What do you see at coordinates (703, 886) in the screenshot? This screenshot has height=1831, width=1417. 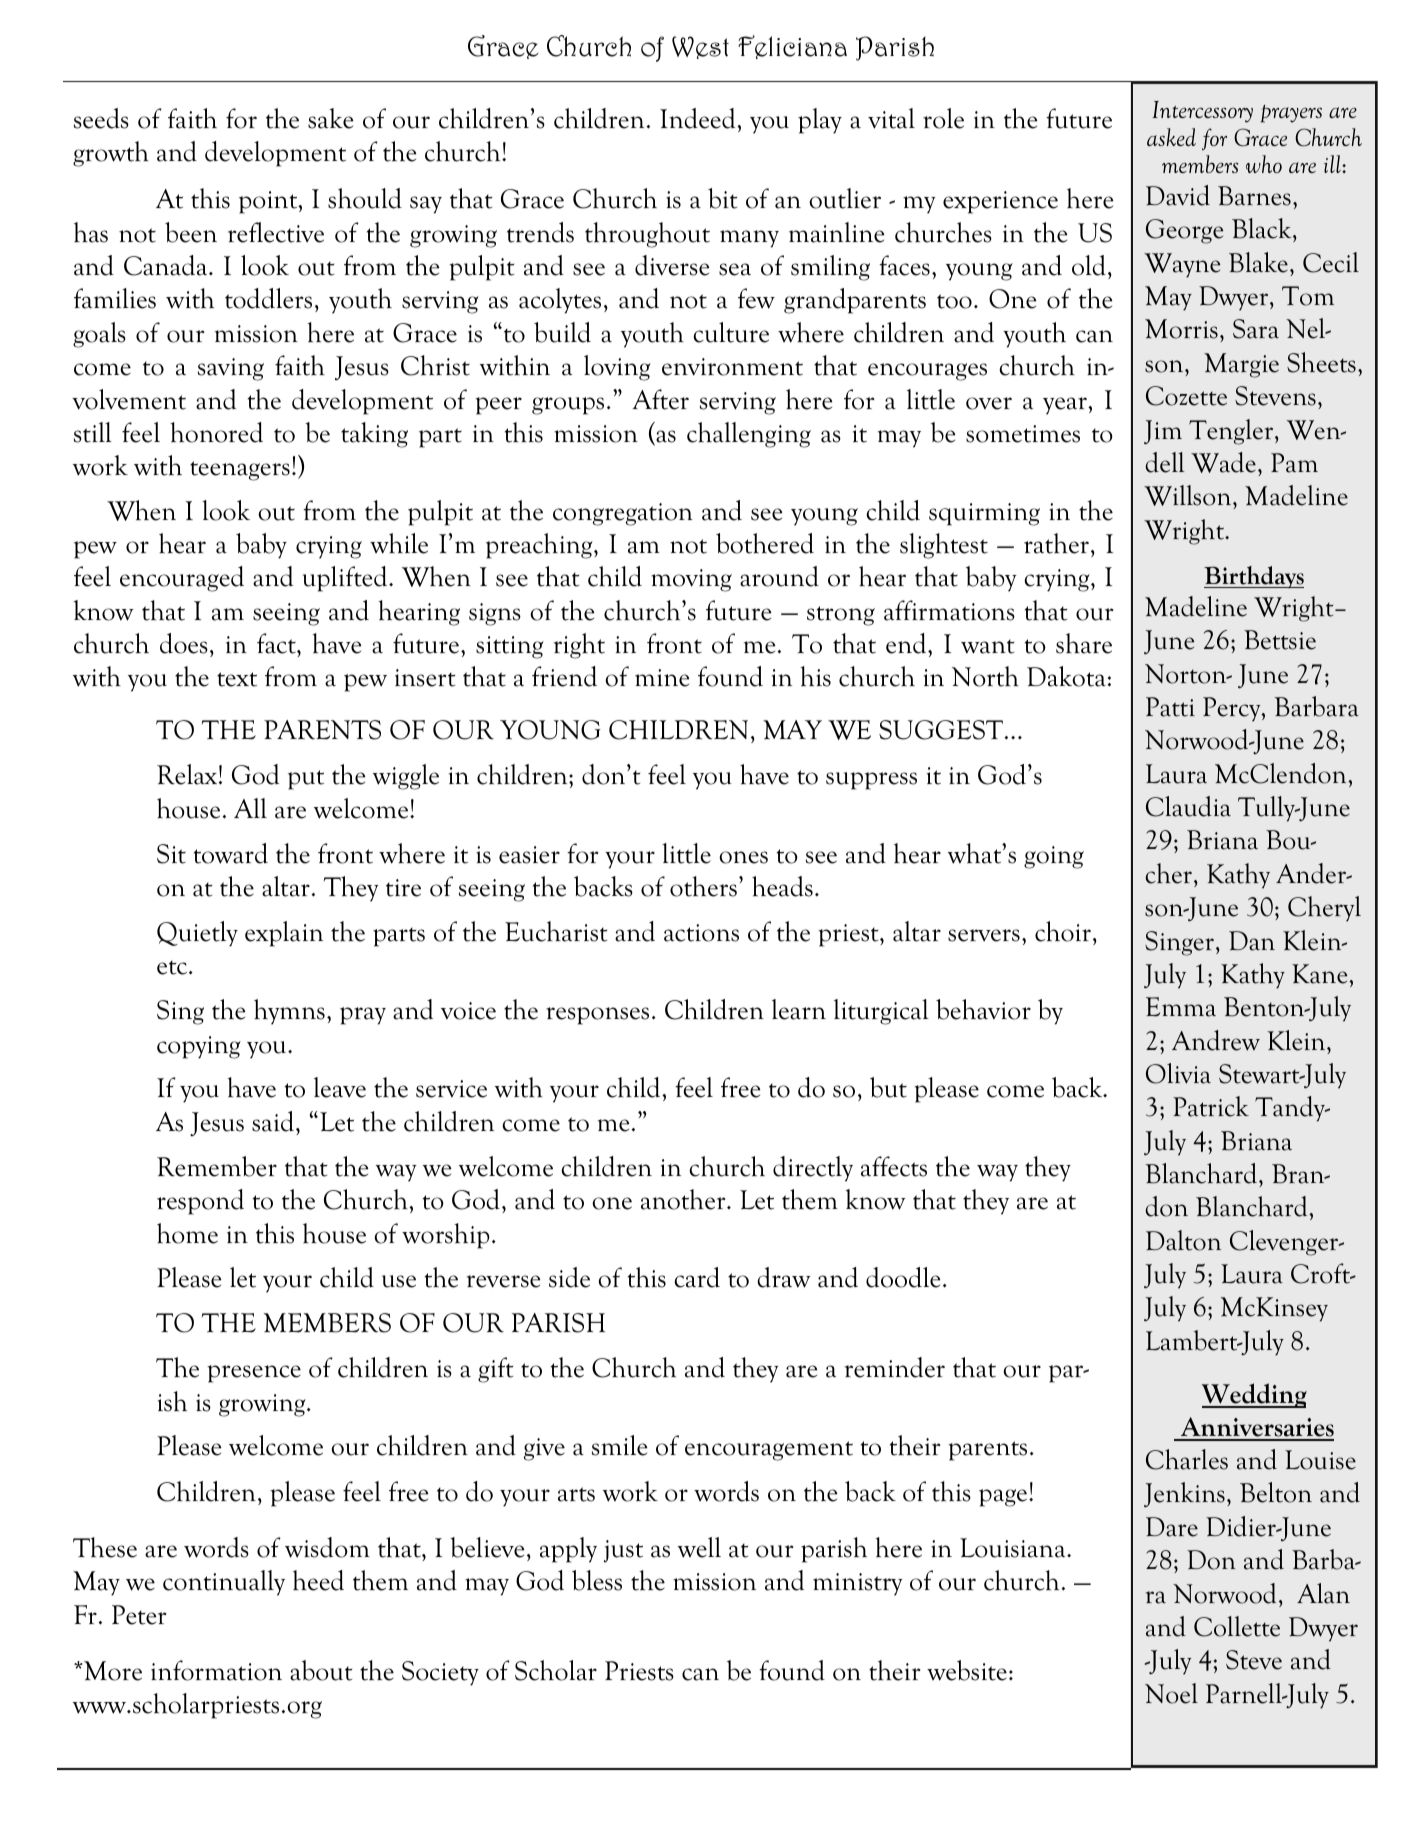 I see `others` at bounding box center [703, 886].
